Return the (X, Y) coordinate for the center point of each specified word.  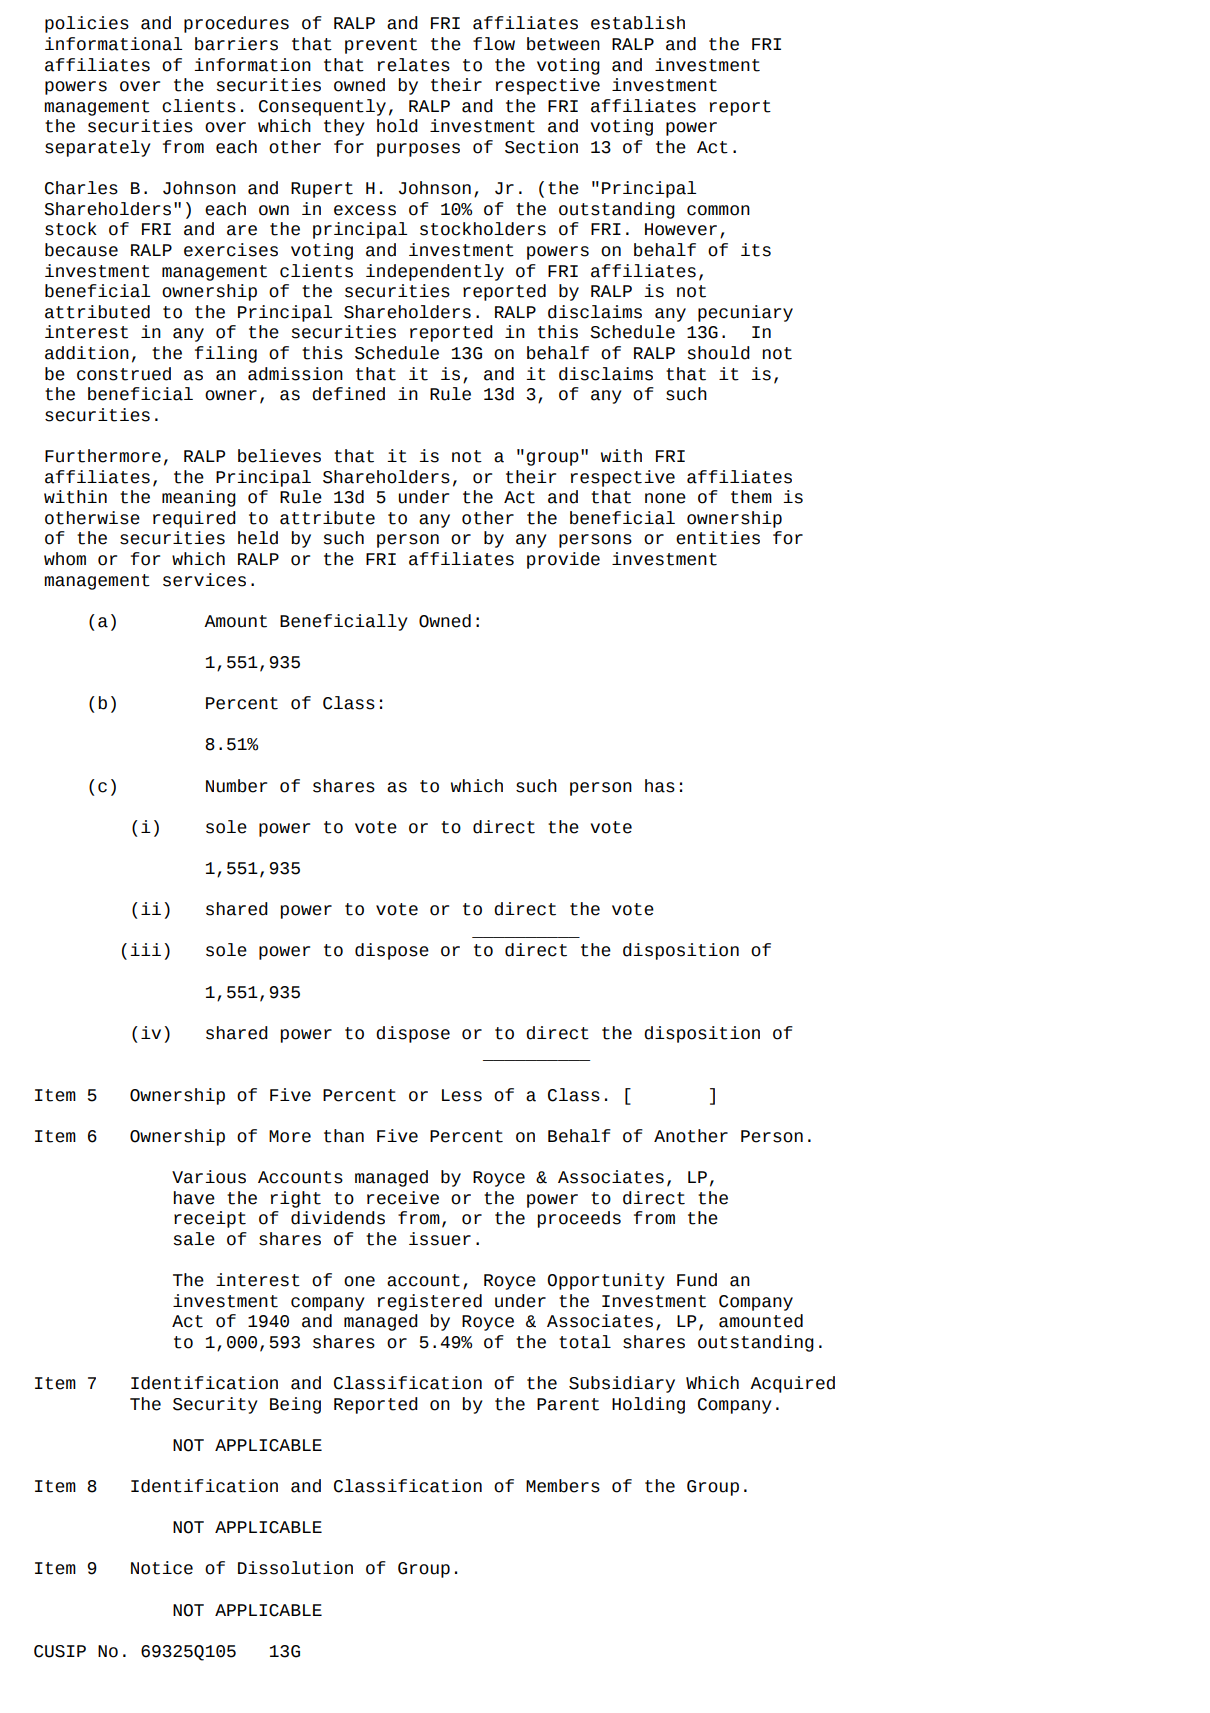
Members (563, 1486)
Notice (162, 1568)
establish (638, 23)
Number (236, 786)
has (660, 786)
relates (414, 65)
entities (718, 538)
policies (87, 24)
